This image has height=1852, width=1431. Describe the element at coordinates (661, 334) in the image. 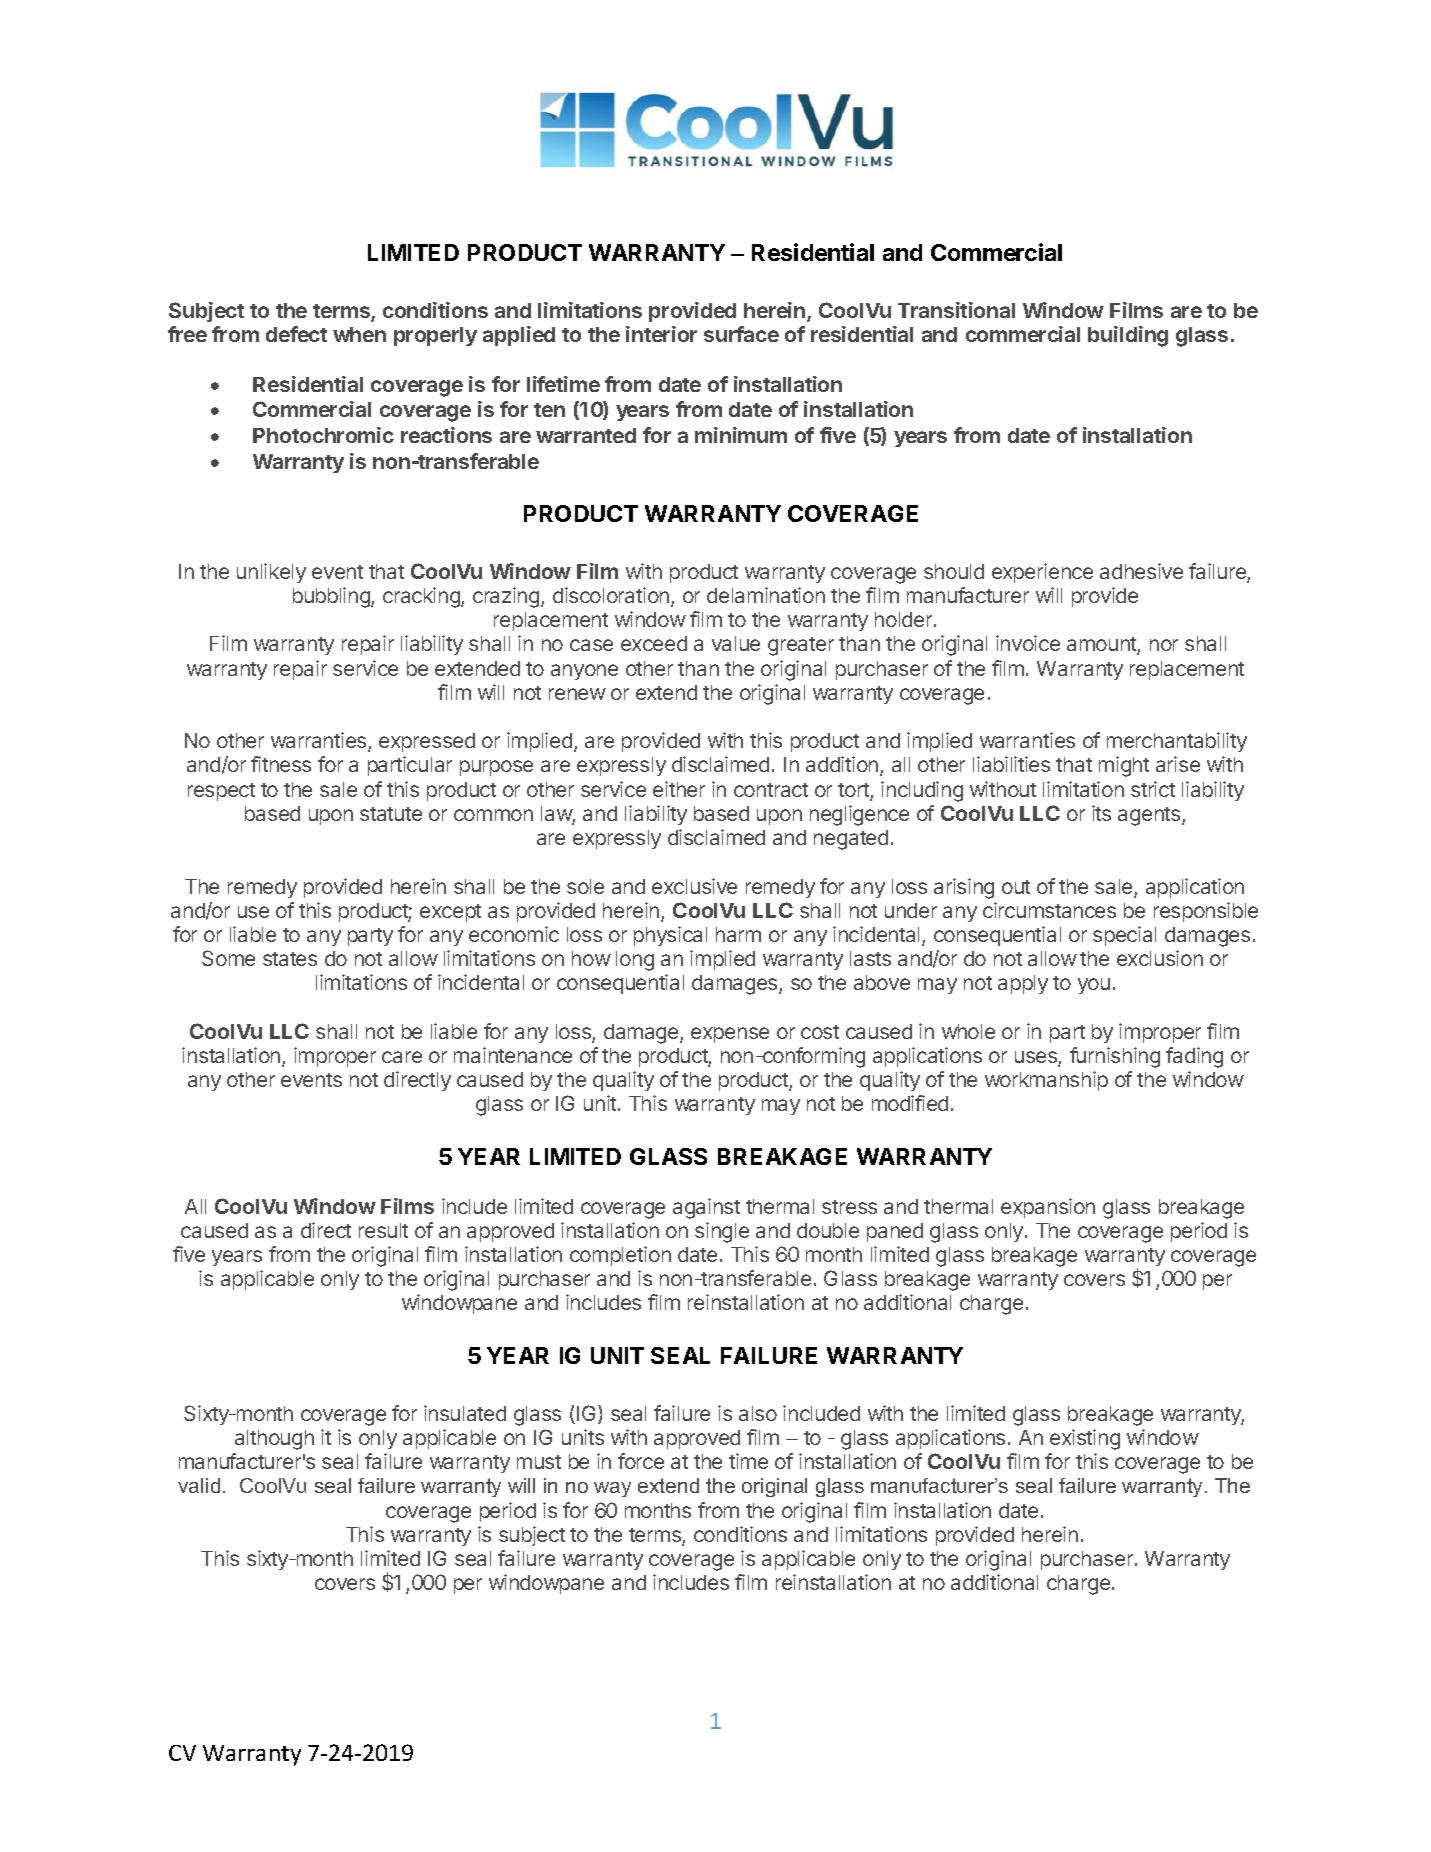

I see `interior` at that location.
